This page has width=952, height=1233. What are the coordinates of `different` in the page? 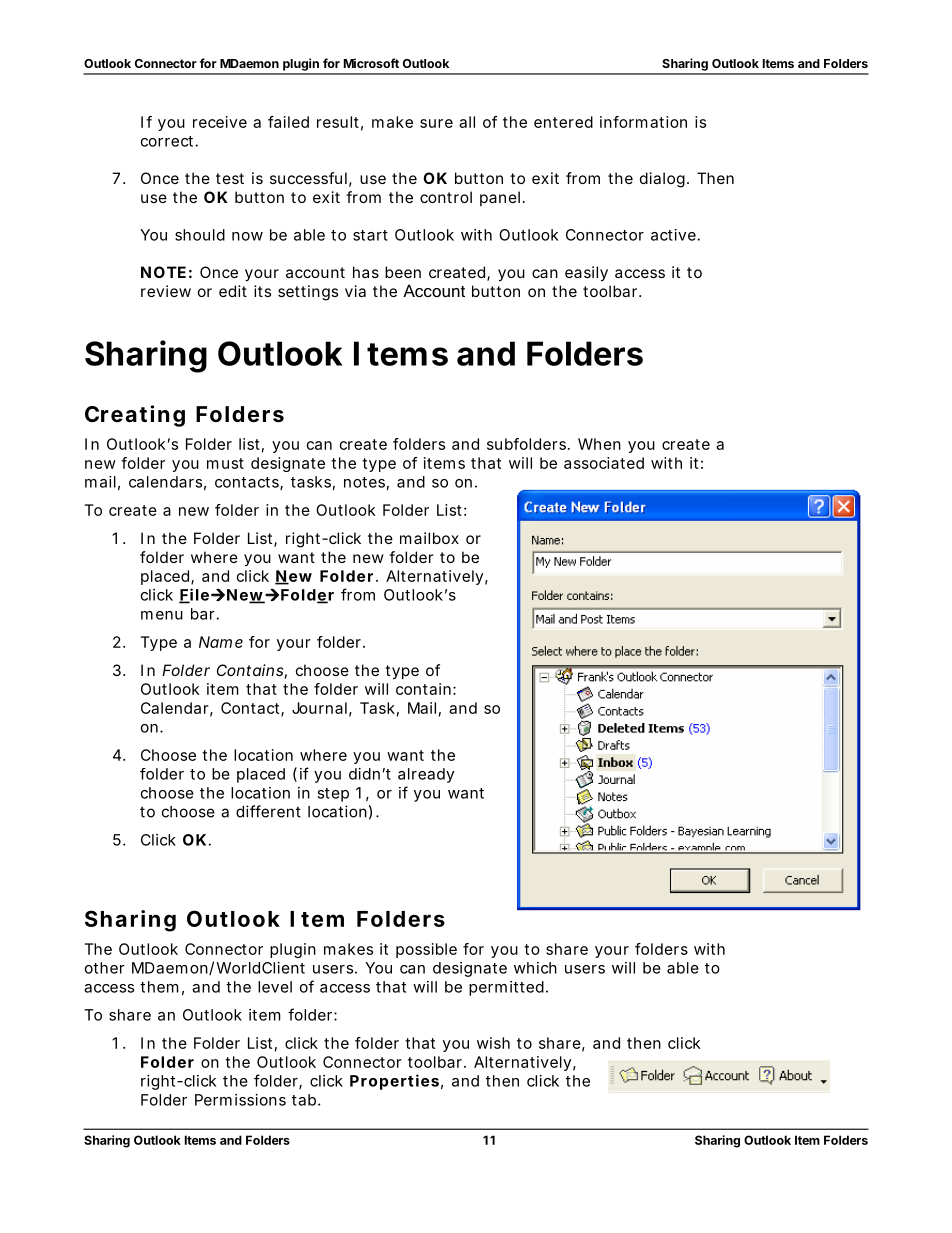 It's located at (268, 811).
